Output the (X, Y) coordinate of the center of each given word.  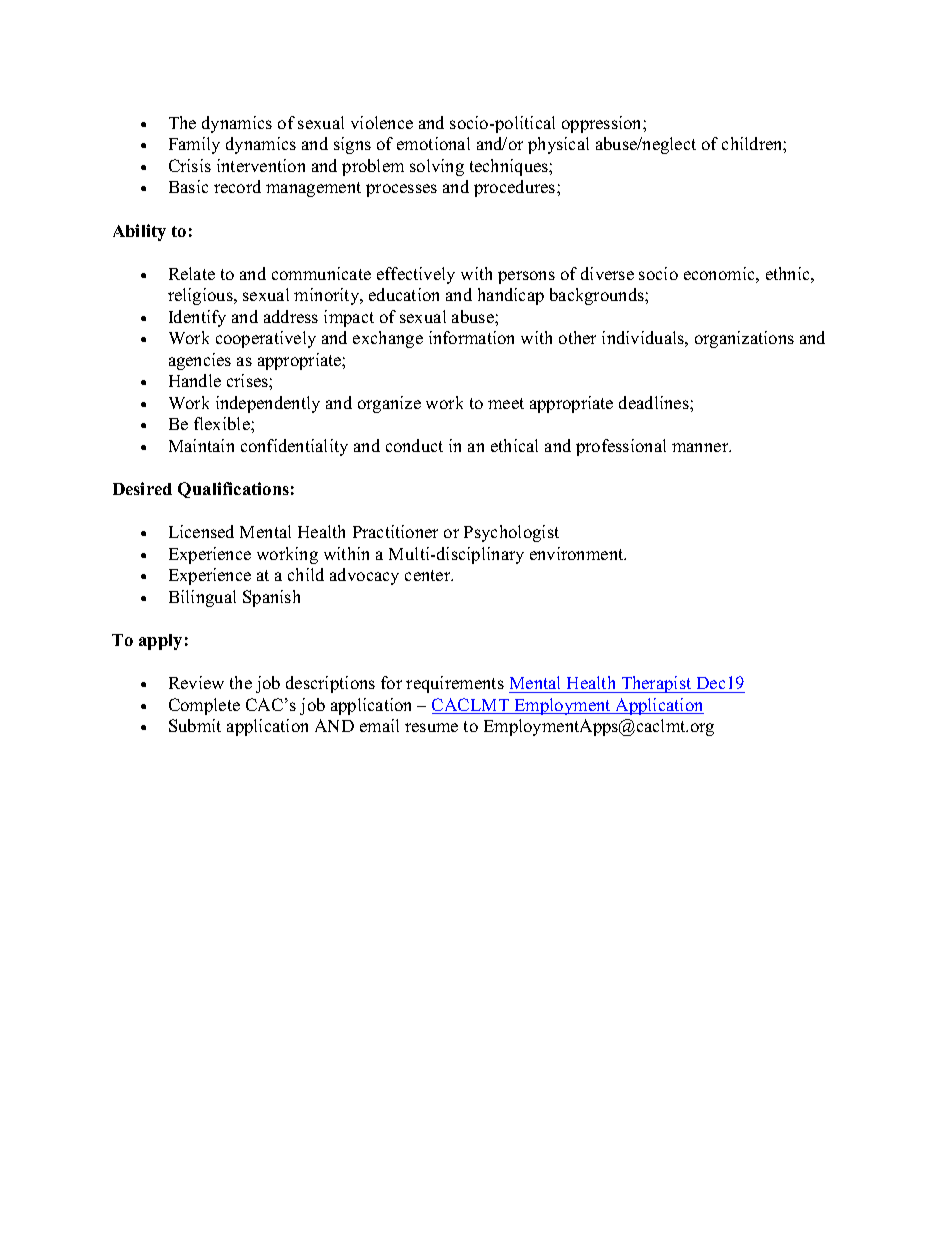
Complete (204, 706)
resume (431, 727)
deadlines (655, 402)
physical (558, 145)
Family (194, 145)
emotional (433, 143)
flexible (223, 423)
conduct (414, 445)
